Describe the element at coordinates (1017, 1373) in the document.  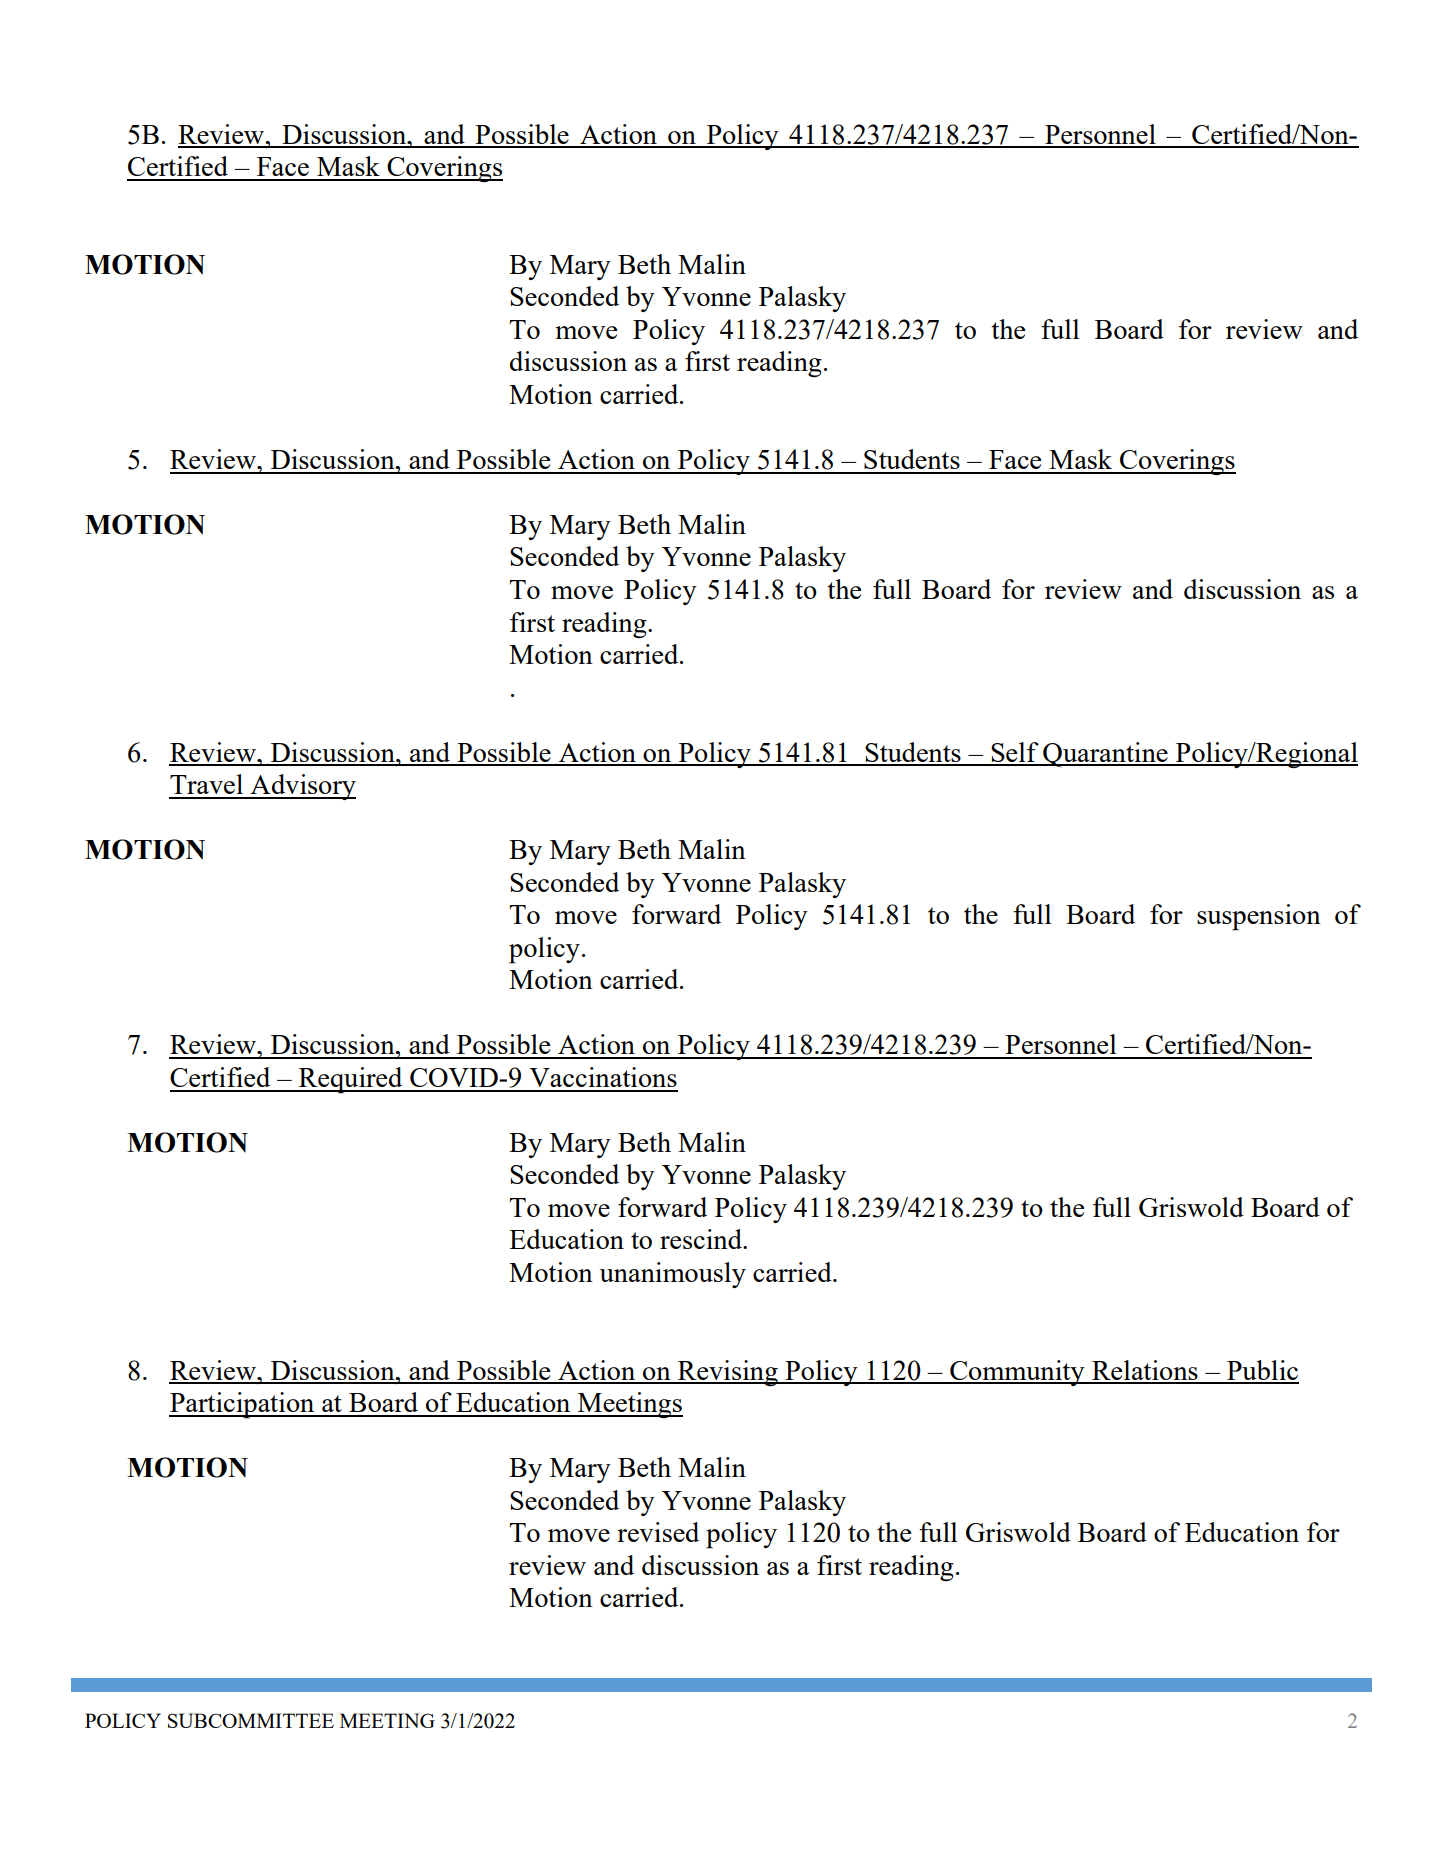
I see `Community` at that location.
